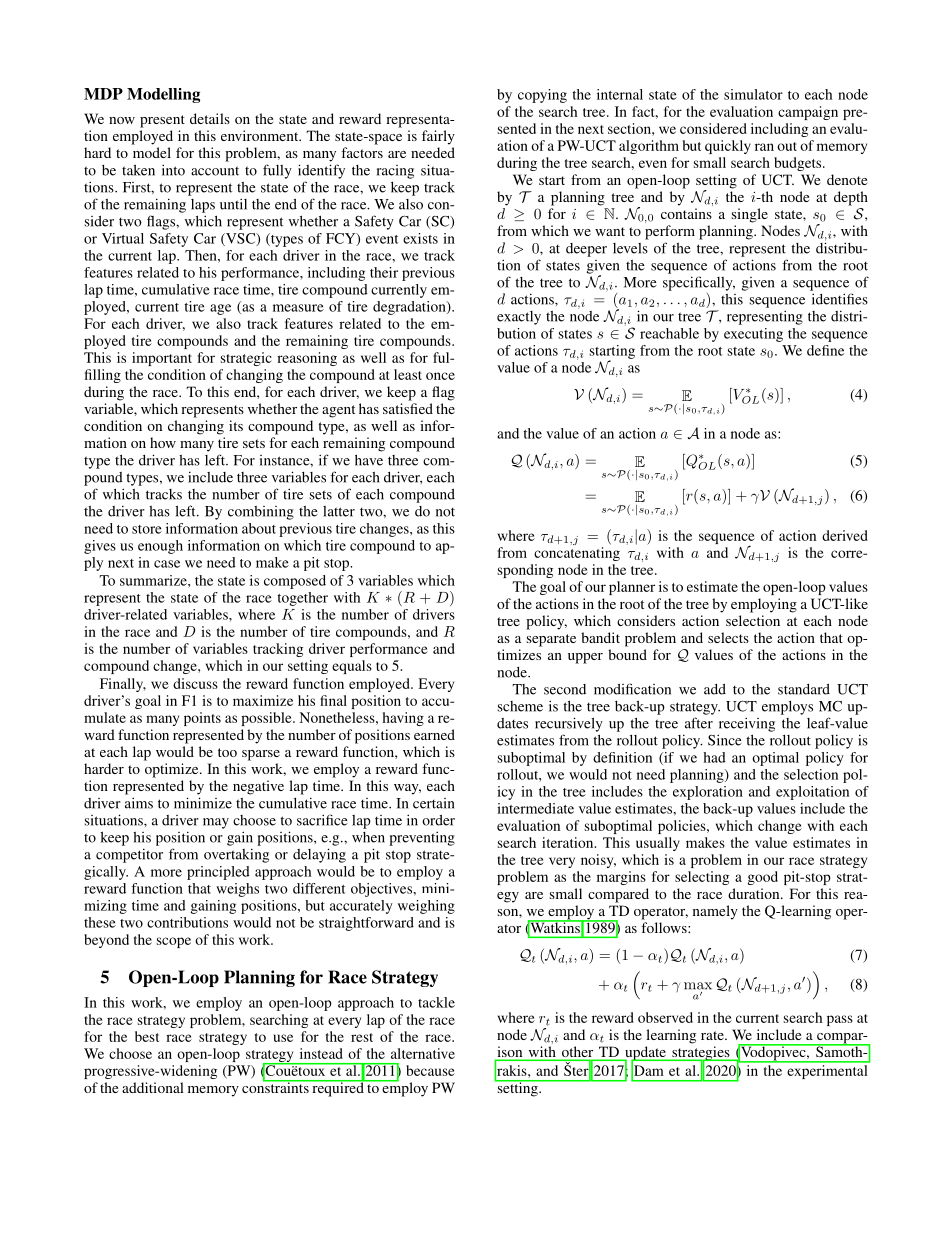 The image size is (952, 1233). Describe the element at coordinates (430, 1070) in the document. I see `because` at that location.
